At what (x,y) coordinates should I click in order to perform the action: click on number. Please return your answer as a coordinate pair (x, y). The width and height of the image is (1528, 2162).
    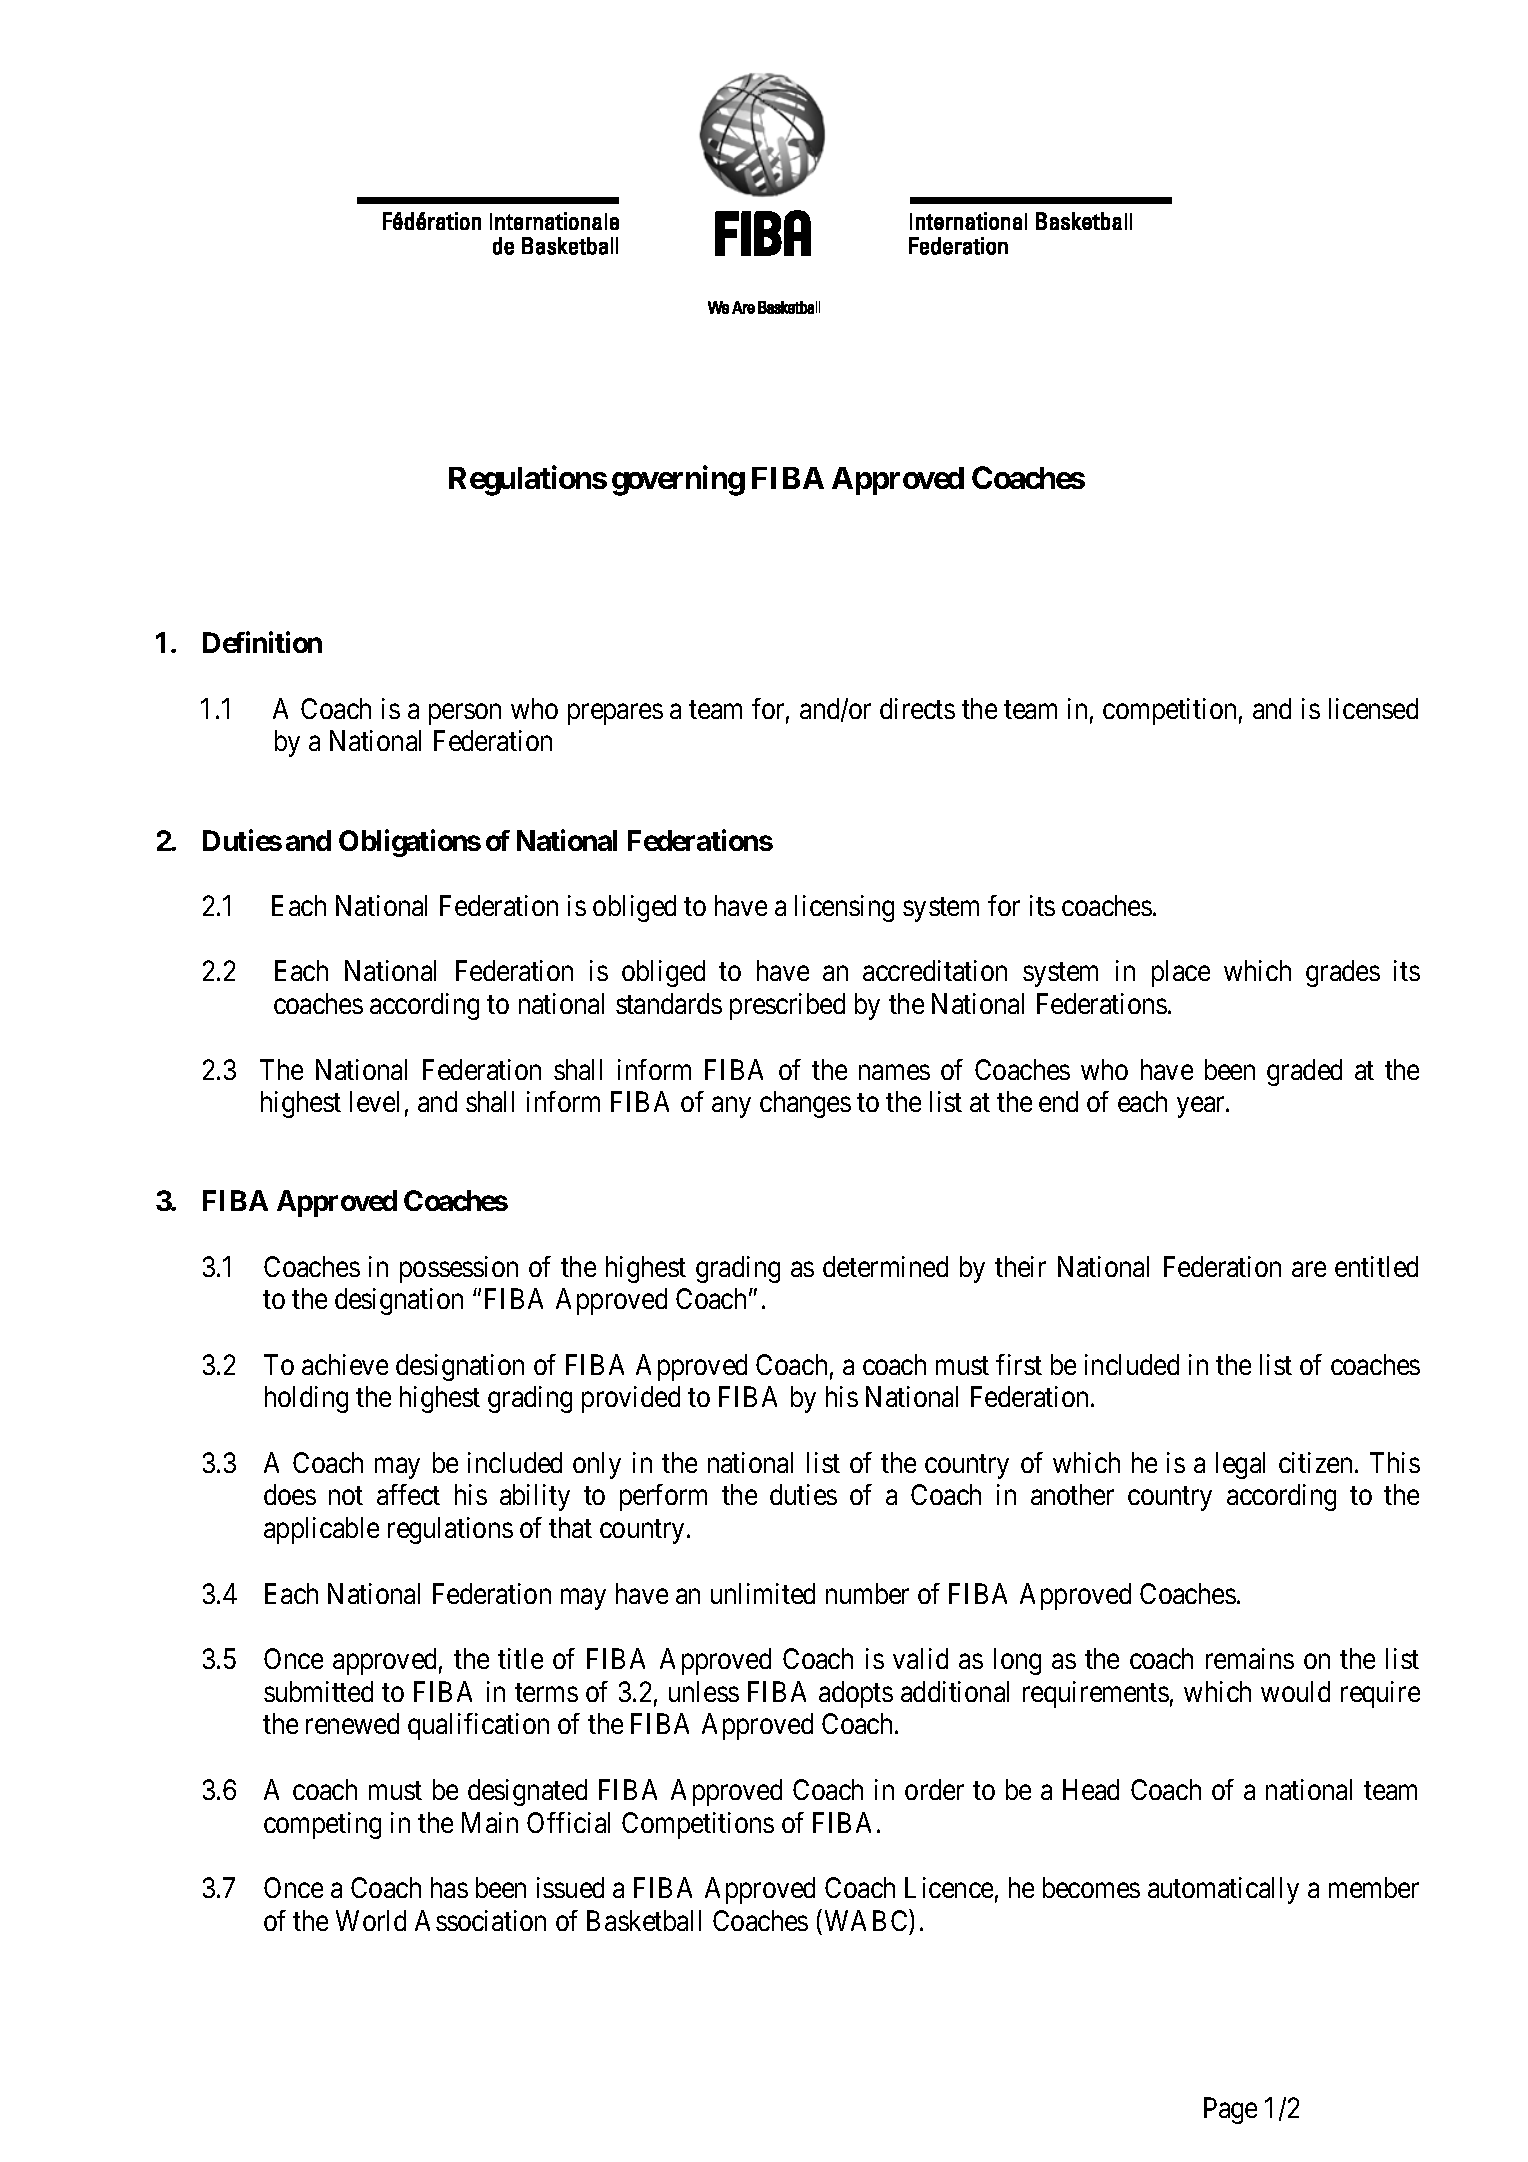
    Looking at the image, I should click on (867, 1593).
